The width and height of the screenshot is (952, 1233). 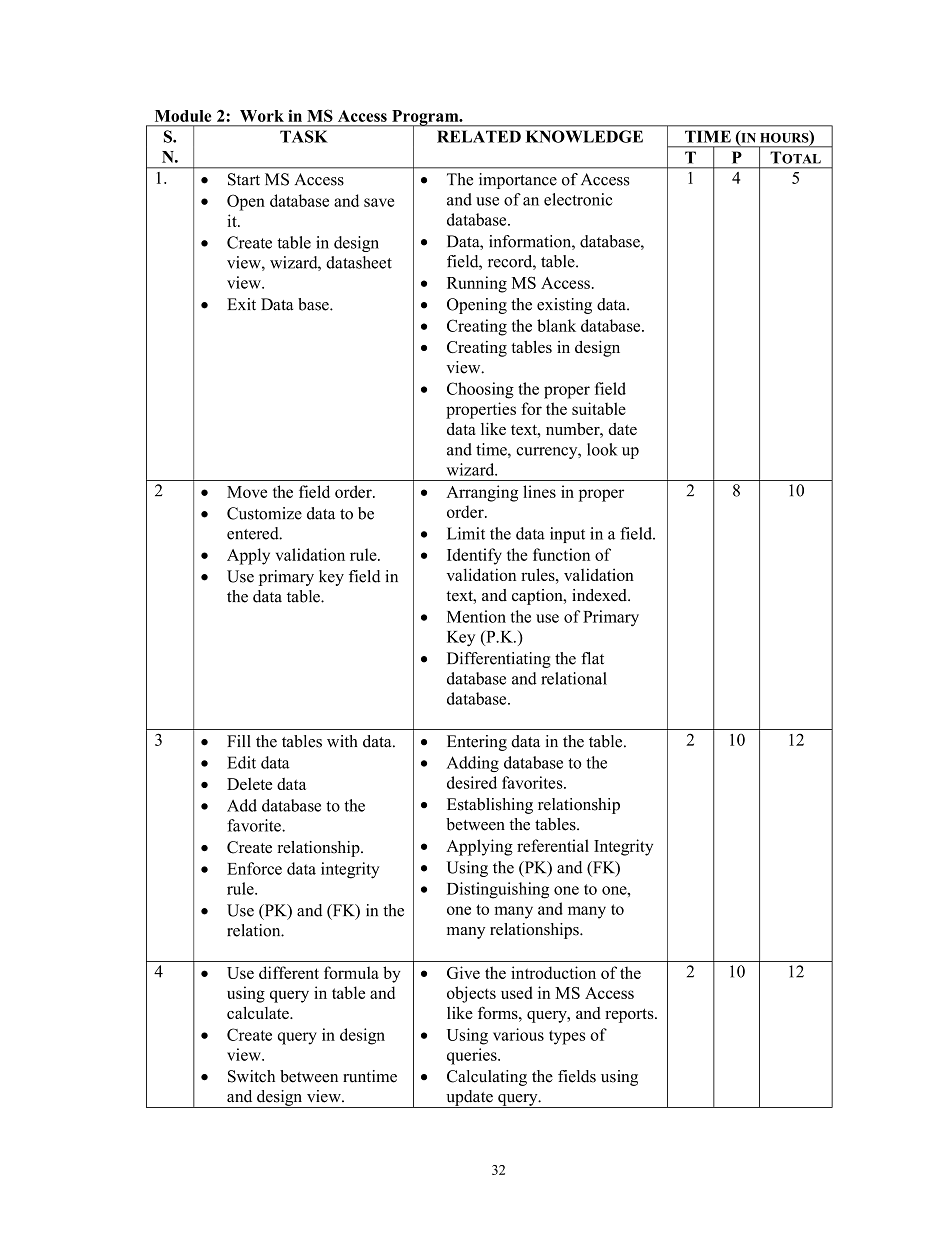 I want to click on KNOWLEDGE, so click(x=584, y=136).
